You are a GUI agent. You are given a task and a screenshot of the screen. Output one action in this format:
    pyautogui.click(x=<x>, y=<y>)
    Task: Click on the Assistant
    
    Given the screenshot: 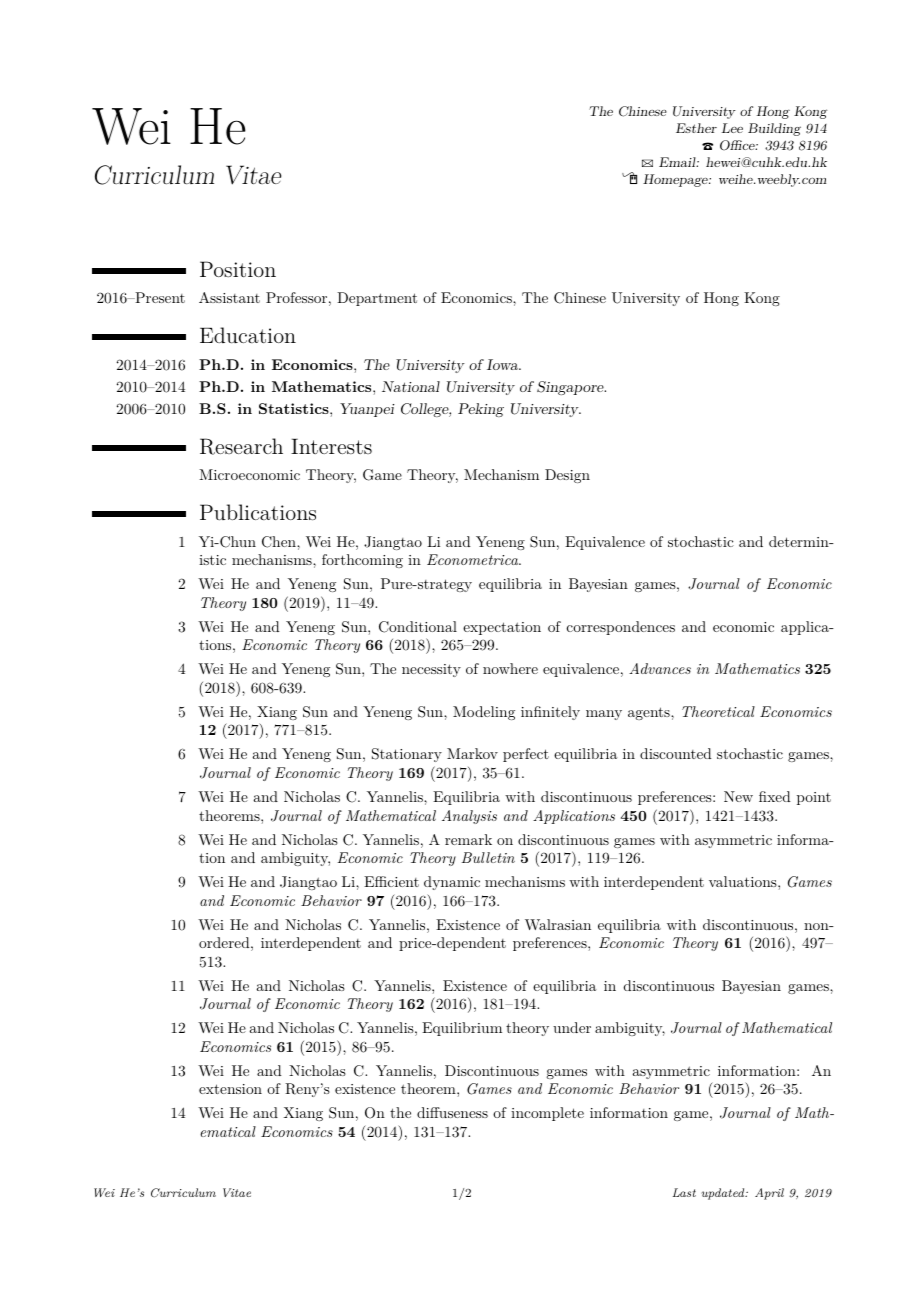 What is the action you would take?
    pyautogui.click(x=229, y=297)
